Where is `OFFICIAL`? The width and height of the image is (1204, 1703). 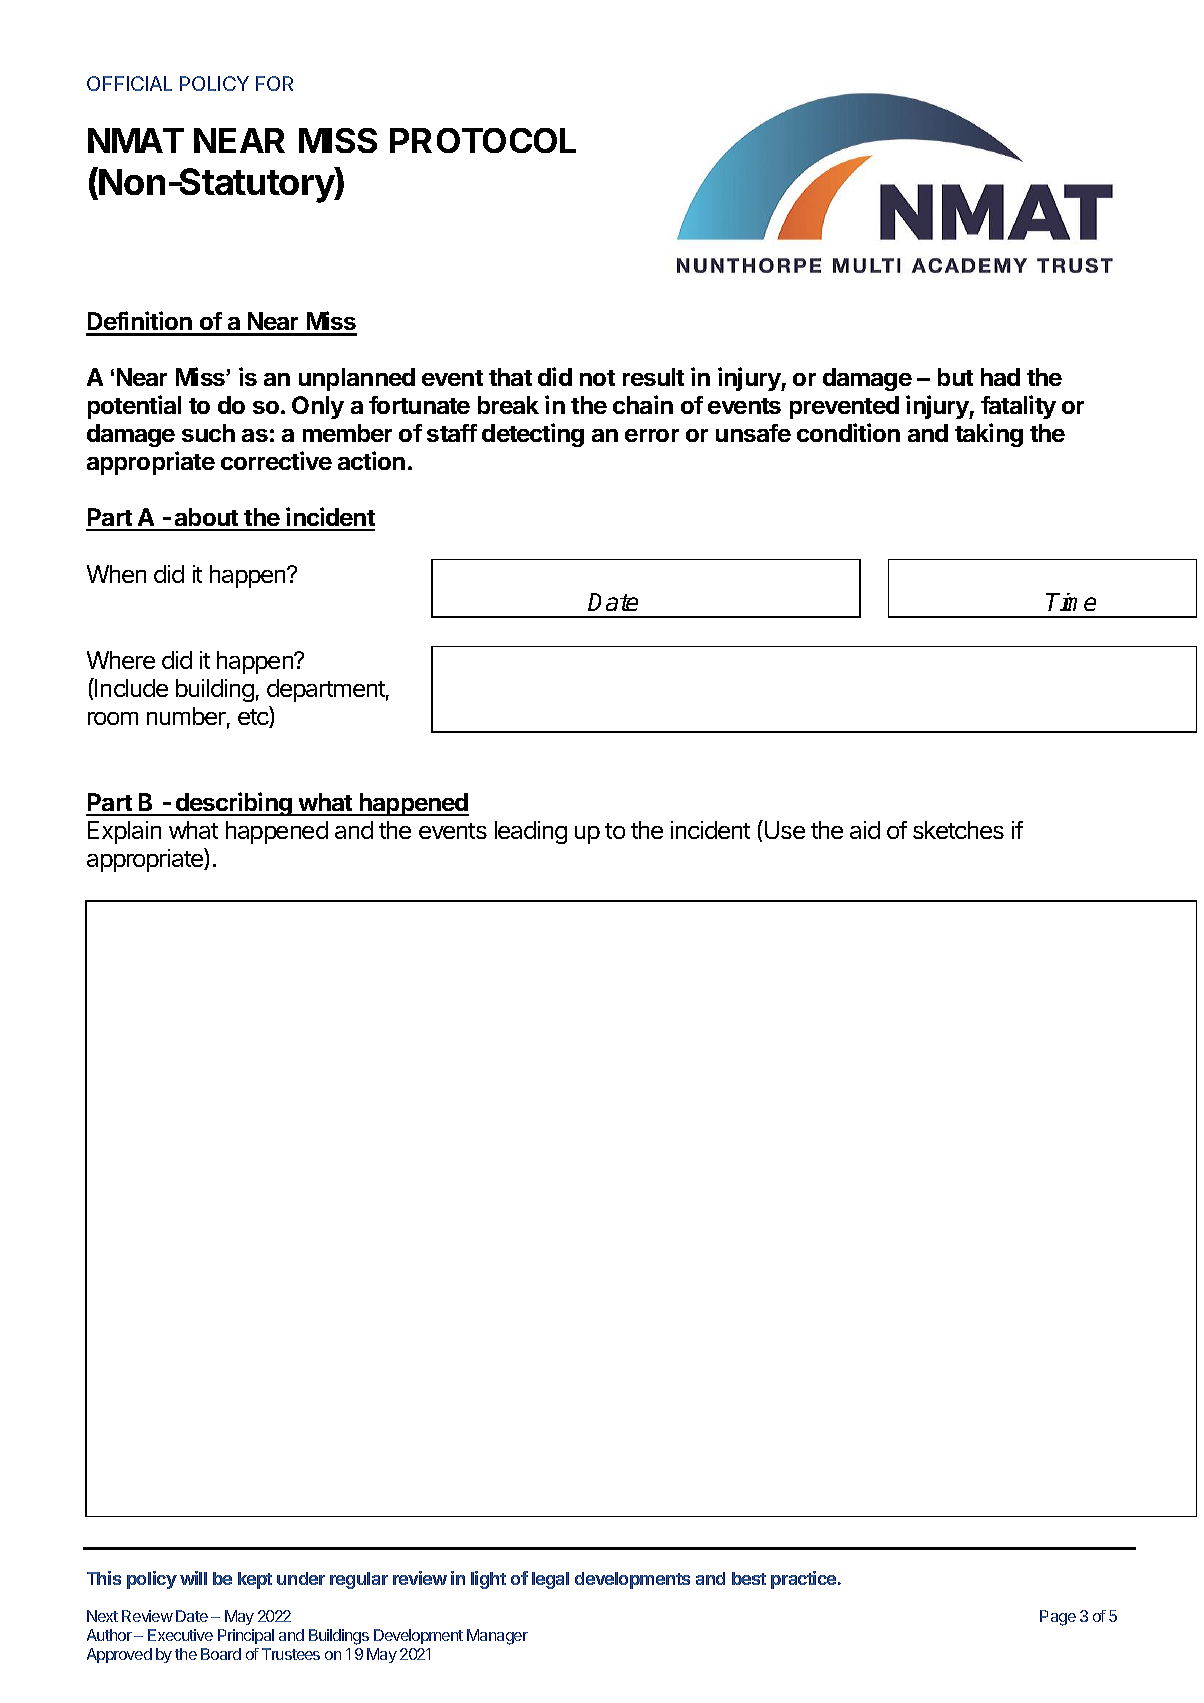
OFFICIAL is located at coordinates (129, 83).
